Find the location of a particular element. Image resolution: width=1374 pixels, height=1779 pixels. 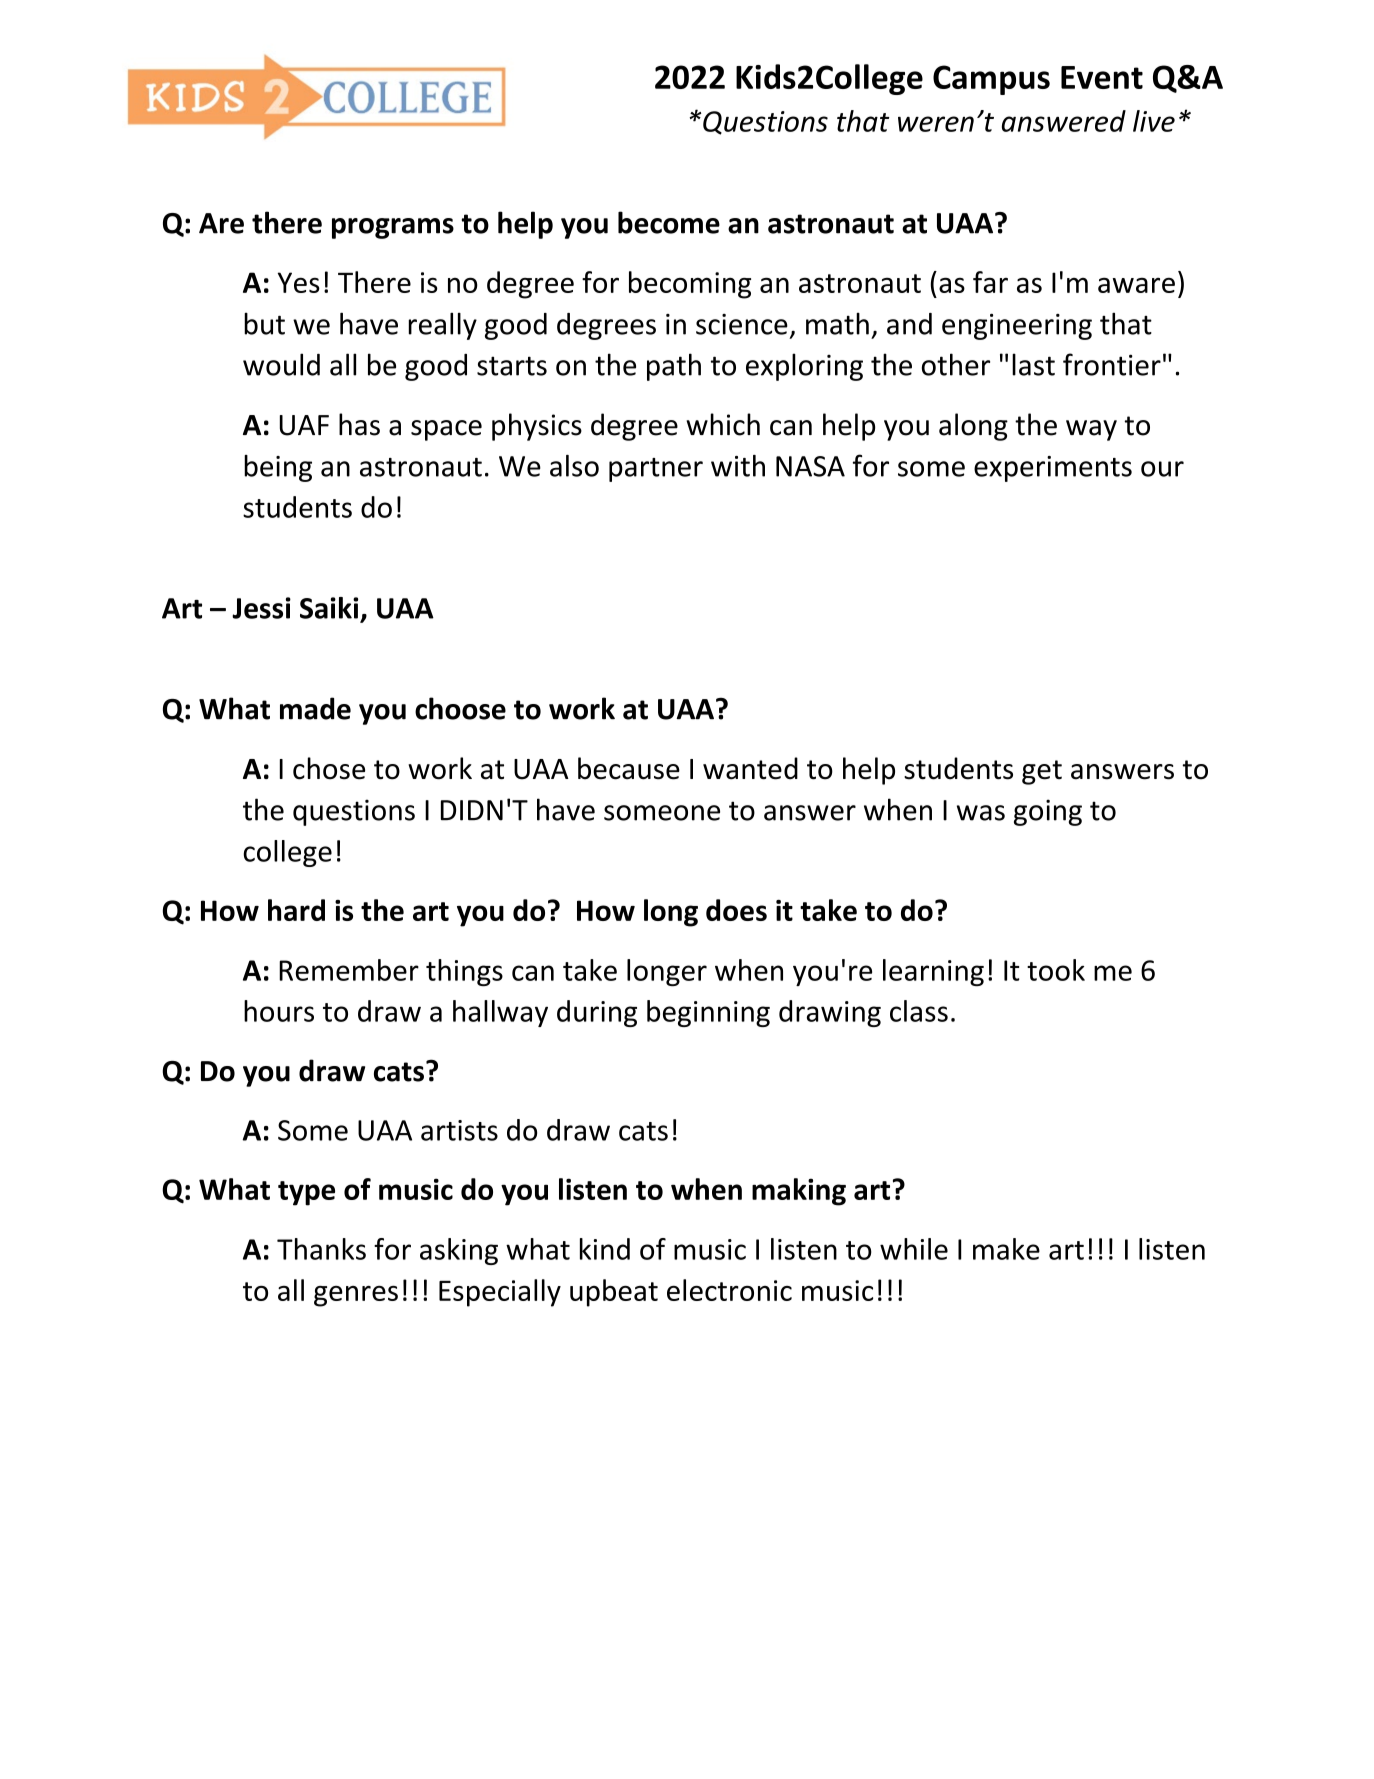

Campus is located at coordinates (991, 80).
